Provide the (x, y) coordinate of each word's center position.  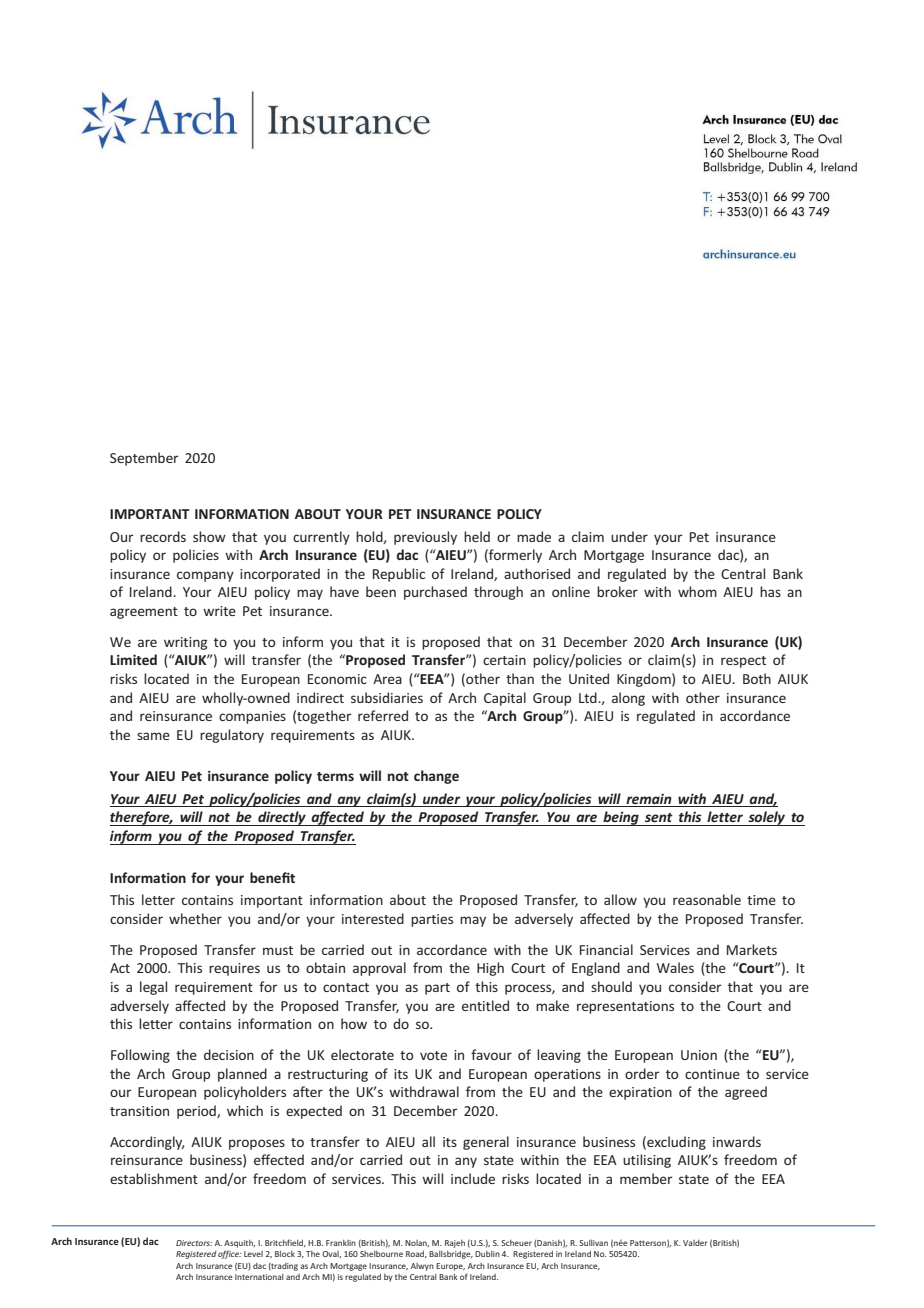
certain (504, 660)
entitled (485, 1005)
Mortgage (614, 556)
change (436, 777)
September (144, 459)
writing (185, 643)
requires (234, 969)
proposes (257, 1144)
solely (767, 818)
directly (282, 818)
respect (743, 662)
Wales (675, 967)
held (477, 536)
